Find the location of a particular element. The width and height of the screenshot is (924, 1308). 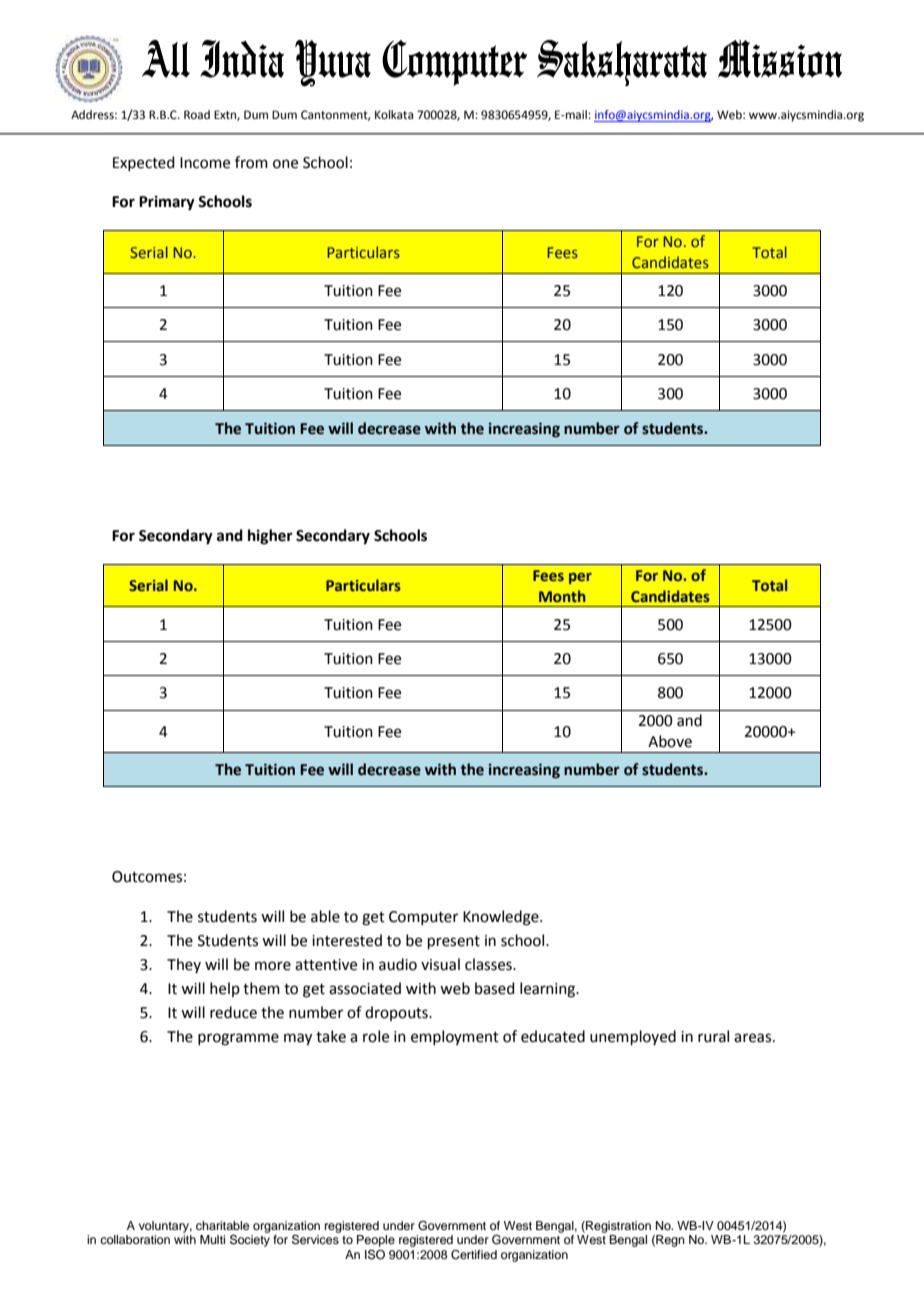

Certified is located at coordinates (474, 1255).
